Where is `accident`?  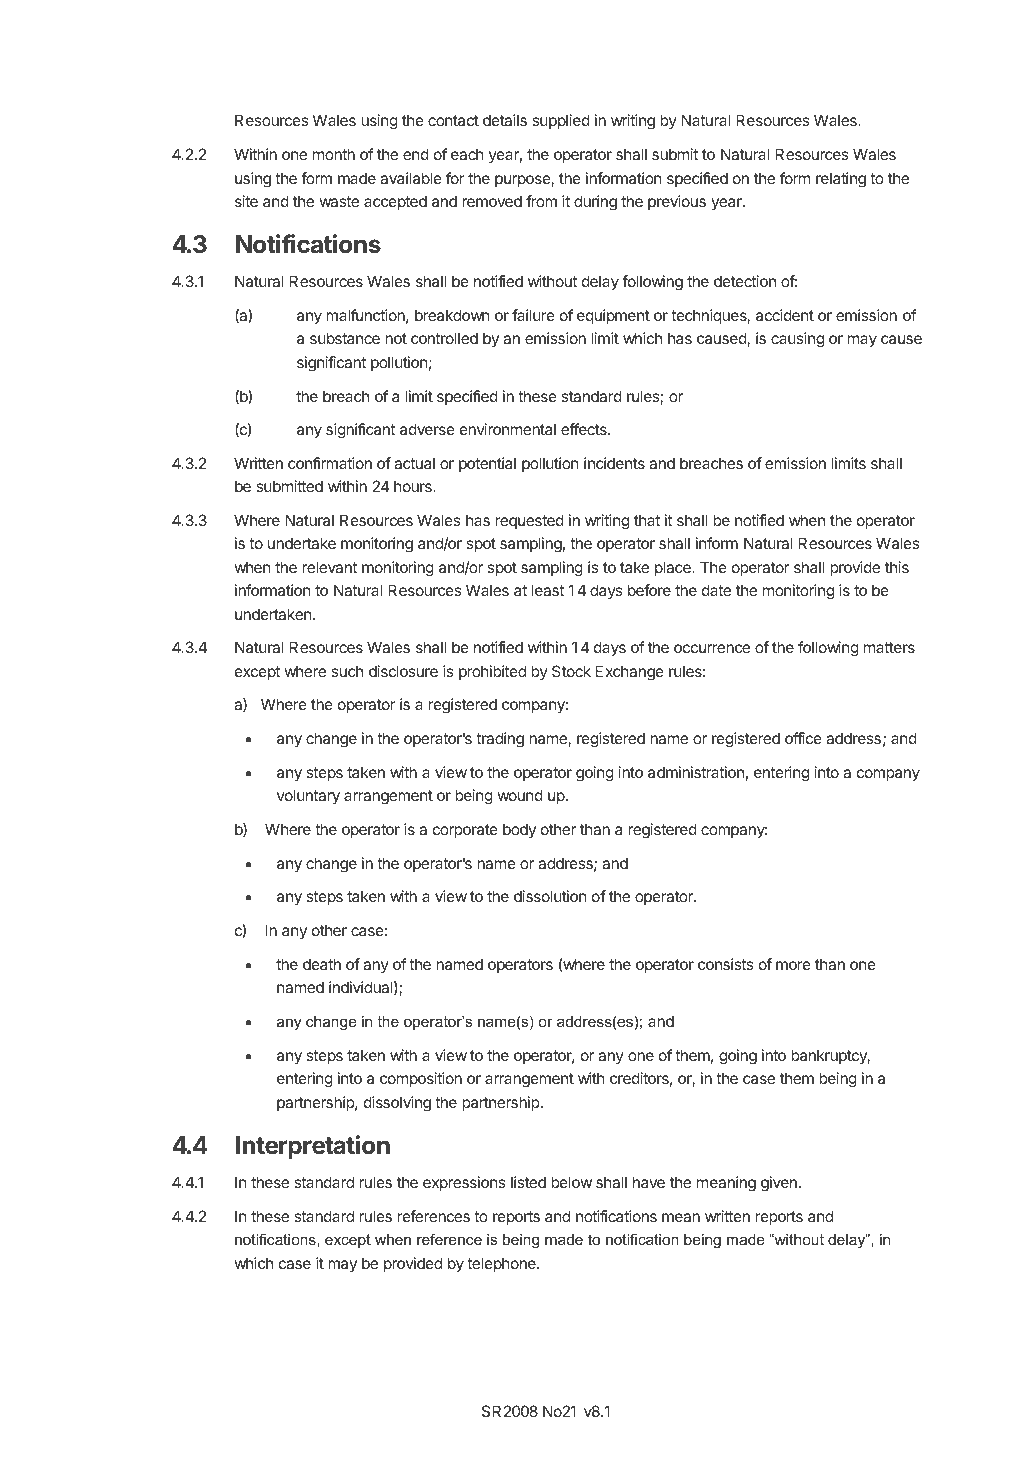
accident is located at coordinates (785, 315).
